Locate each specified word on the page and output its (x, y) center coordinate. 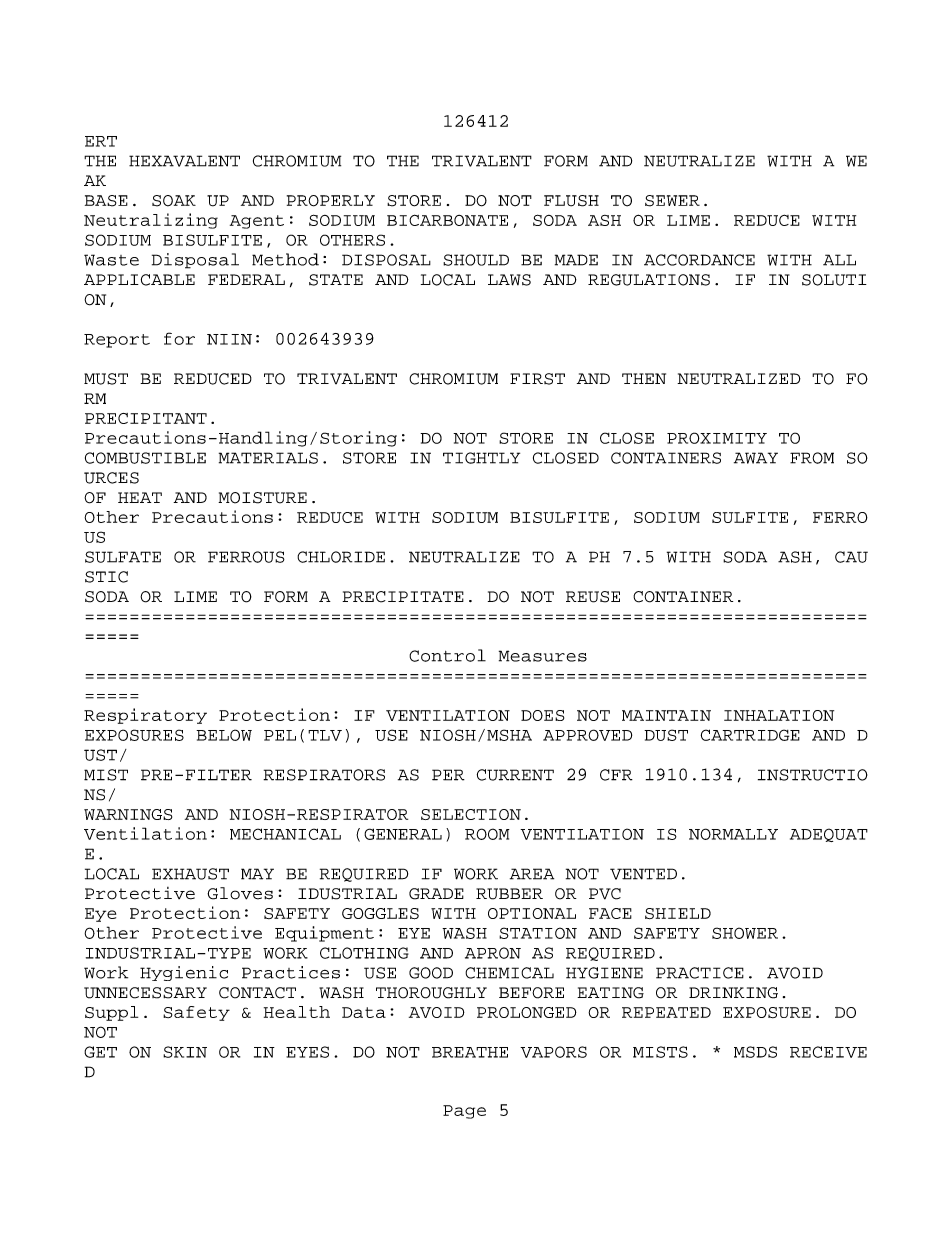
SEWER (672, 201)
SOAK (174, 201)
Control (447, 655)
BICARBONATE (447, 220)
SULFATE (123, 557)
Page (464, 1112)
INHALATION (779, 715)
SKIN (185, 1052)
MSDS (755, 1052)
